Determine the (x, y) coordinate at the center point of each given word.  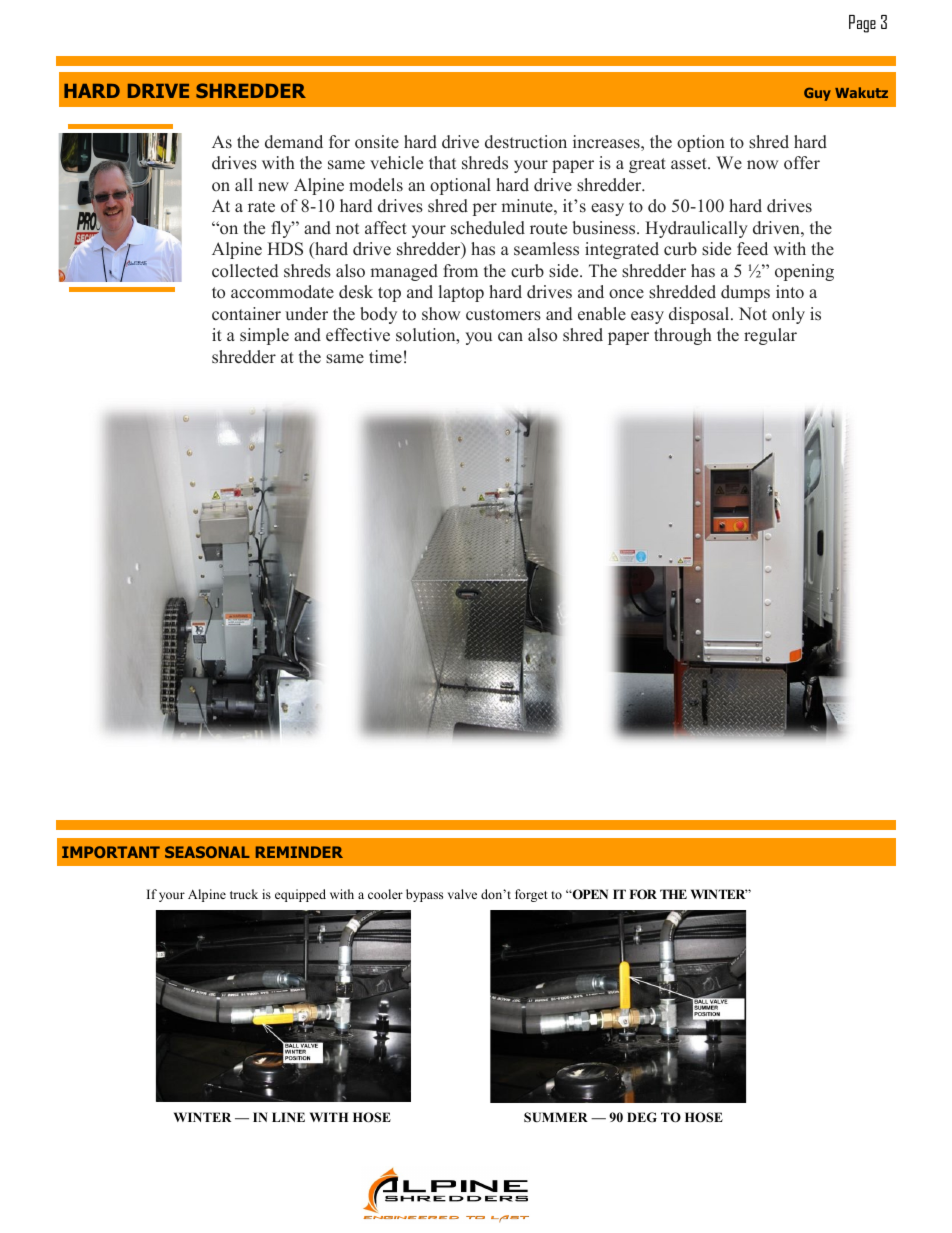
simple (264, 336)
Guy (817, 94)
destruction (526, 142)
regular (770, 336)
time (385, 357)
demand (294, 142)
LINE (288, 1117)
